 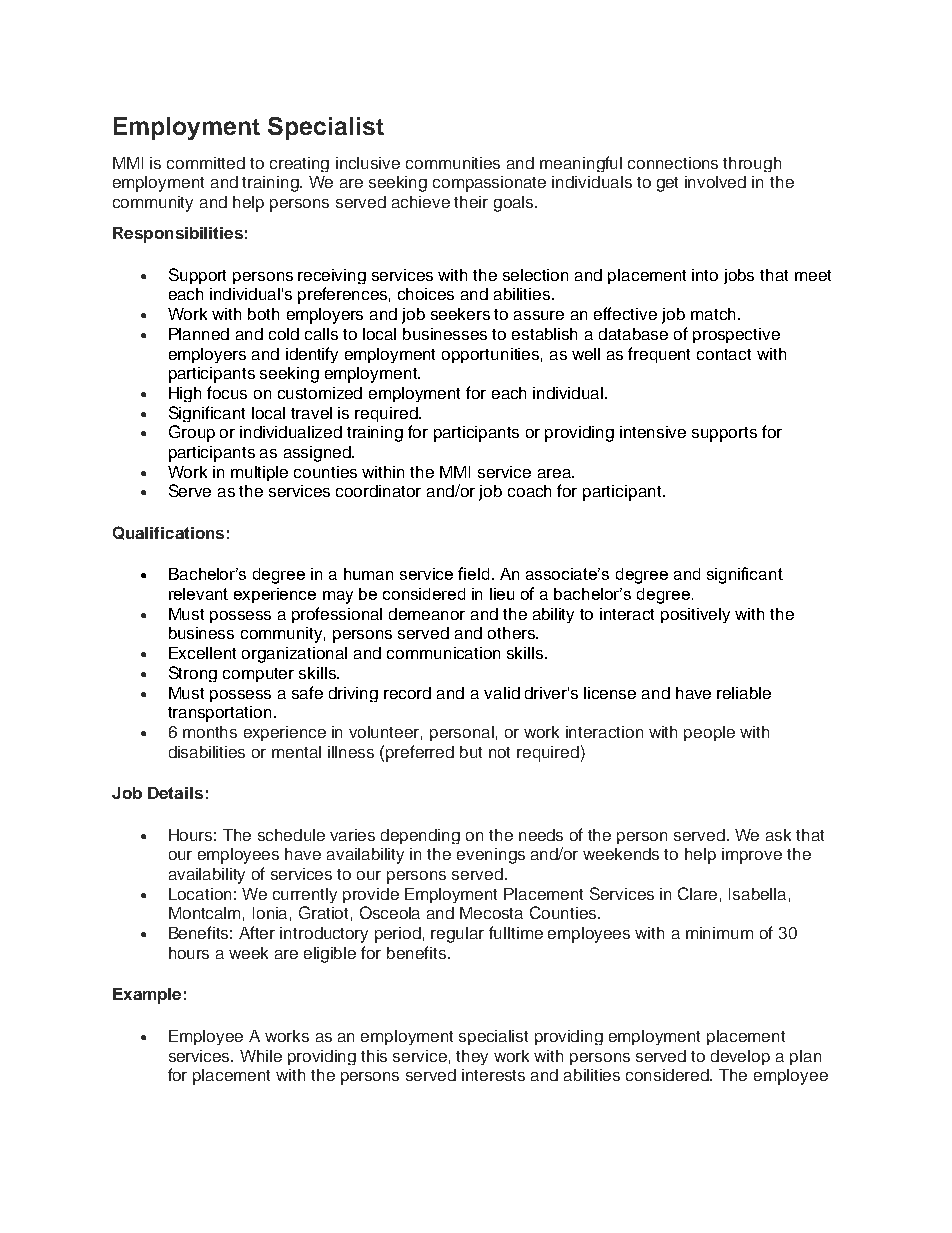 I want to click on committed, so click(x=206, y=163).
